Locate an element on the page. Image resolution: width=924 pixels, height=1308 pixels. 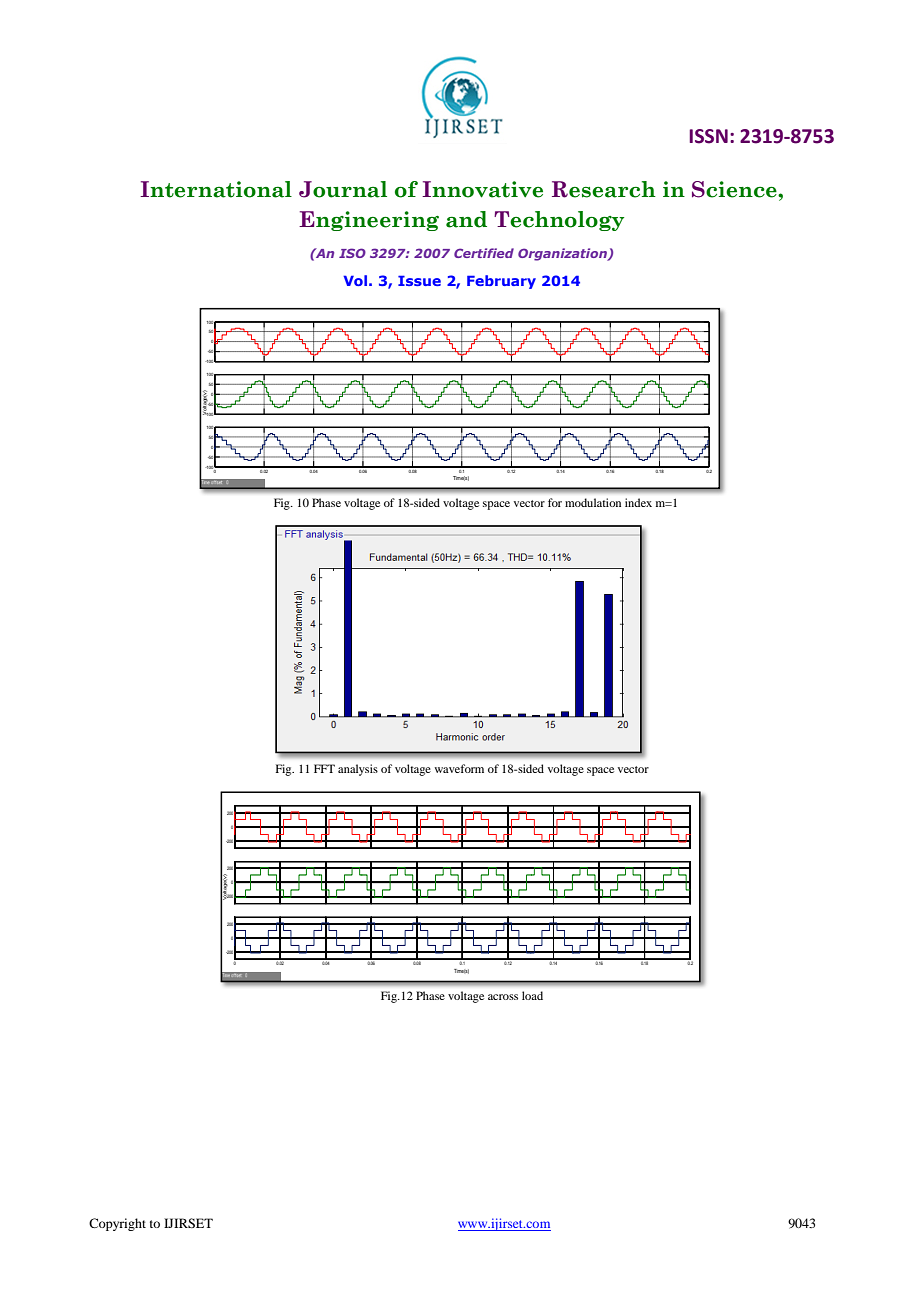
FFT is located at coordinates (324, 768).
